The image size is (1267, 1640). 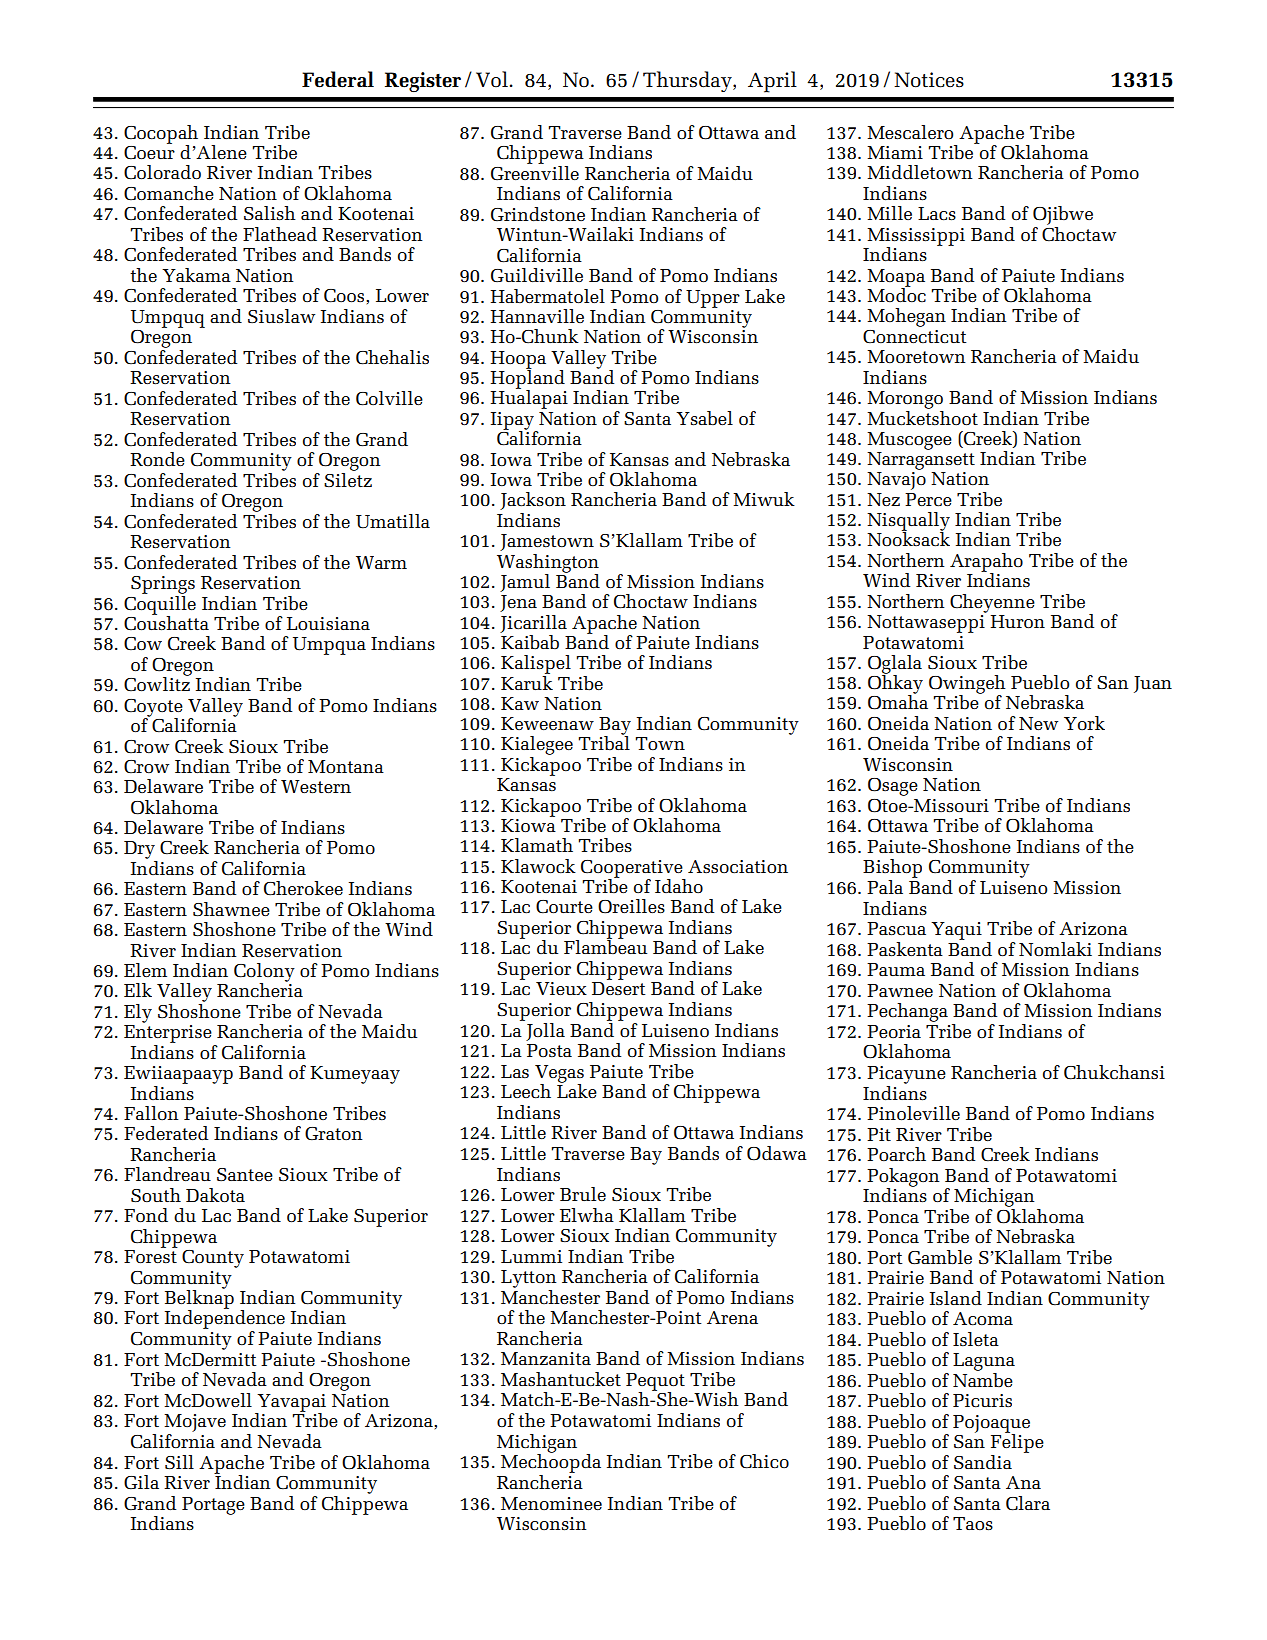 I want to click on Arapaho, so click(x=986, y=563).
